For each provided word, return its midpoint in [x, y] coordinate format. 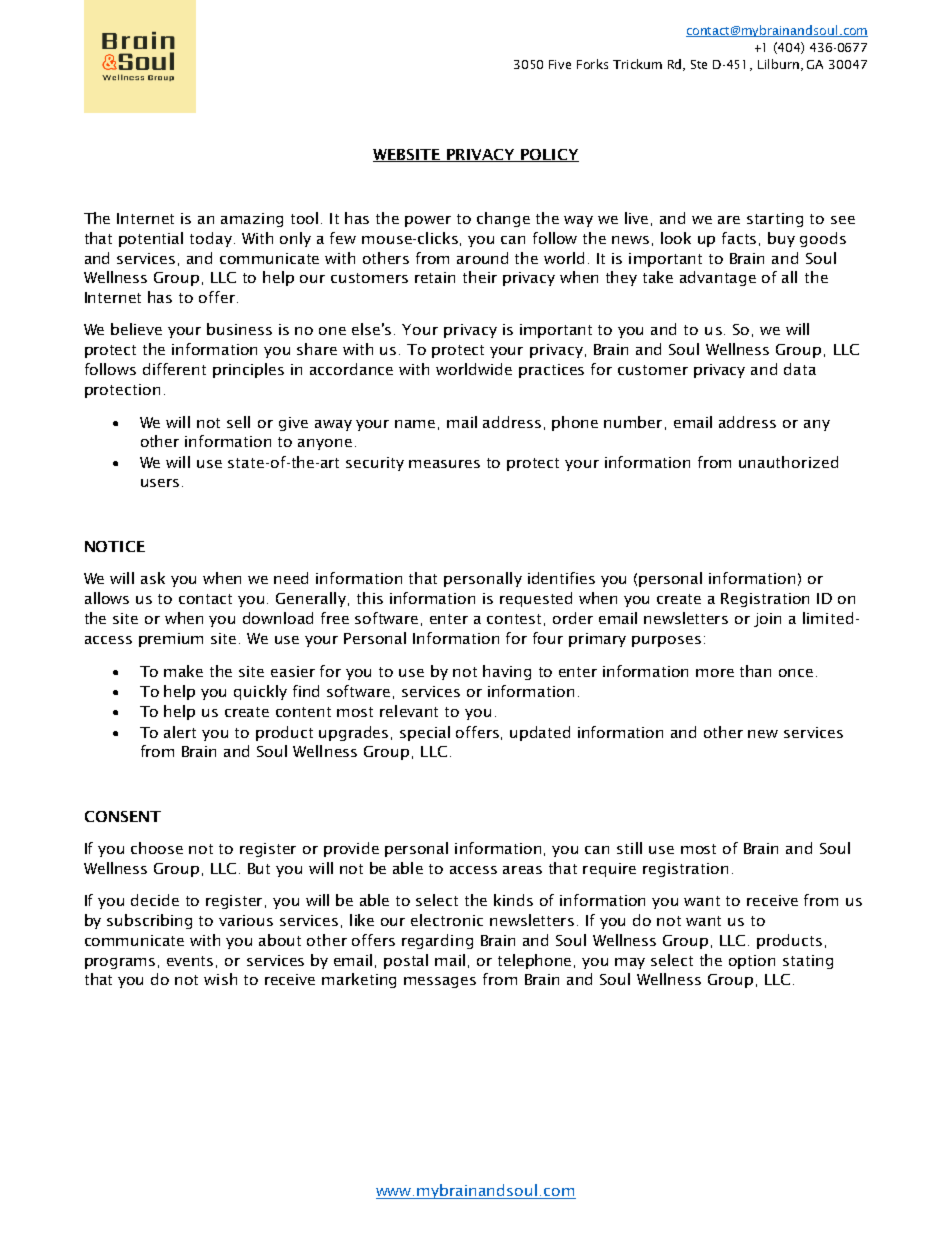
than [755, 671]
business [239, 329]
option [752, 962]
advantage [718, 278]
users [160, 483]
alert [180, 732]
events [190, 961]
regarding [437, 941]
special [425, 733]
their [480, 277]
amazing [252, 220]
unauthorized [788, 462]
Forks [592, 64]
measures [444, 464]
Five [560, 64]
